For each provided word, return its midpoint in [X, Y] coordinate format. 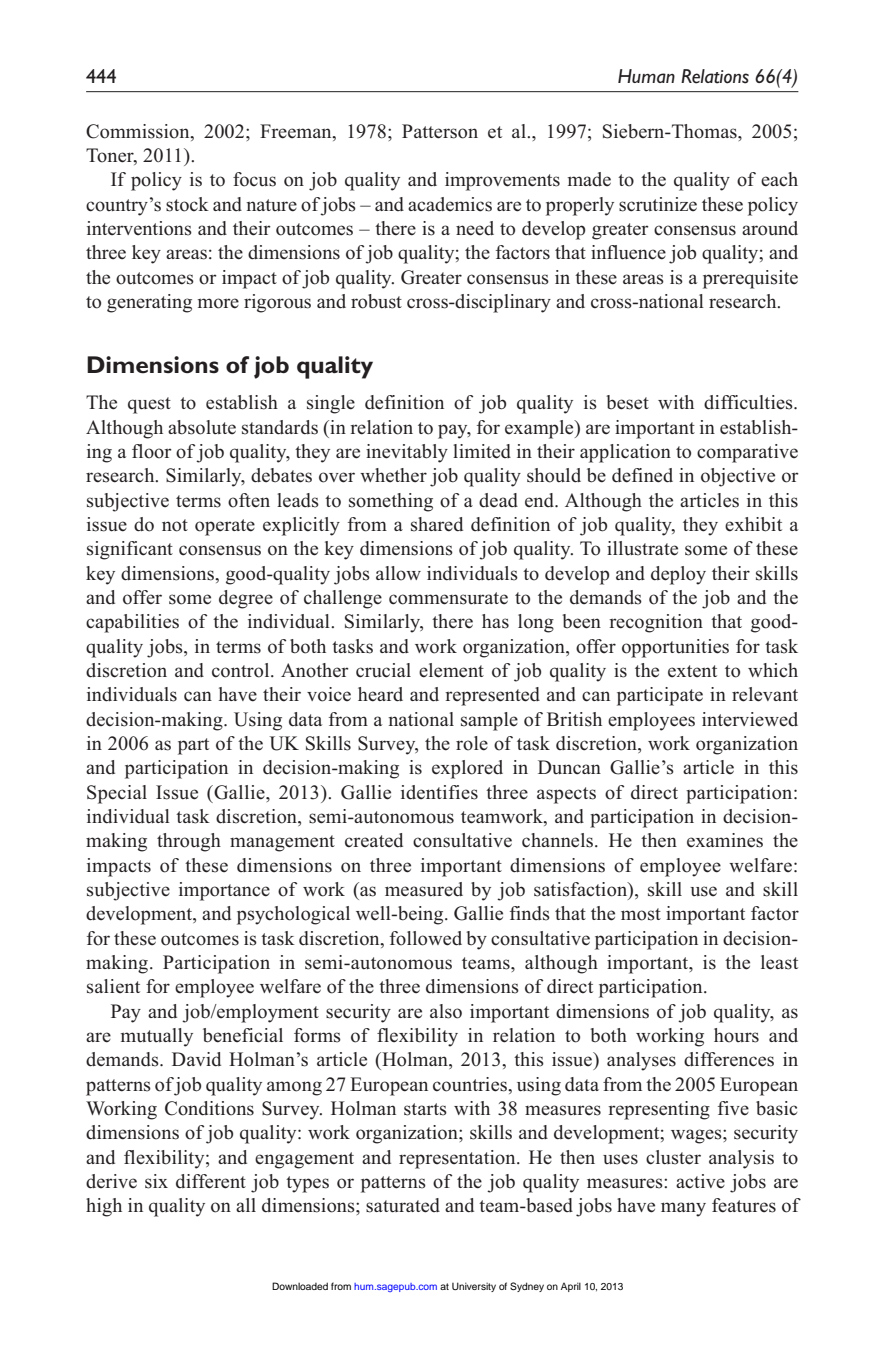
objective [738, 477]
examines [725, 840]
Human [646, 76]
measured [424, 889]
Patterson [440, 131]
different [211, 1181]
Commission [139, 131]
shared [437, 524]
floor [152, 451]
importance [224, 891]
